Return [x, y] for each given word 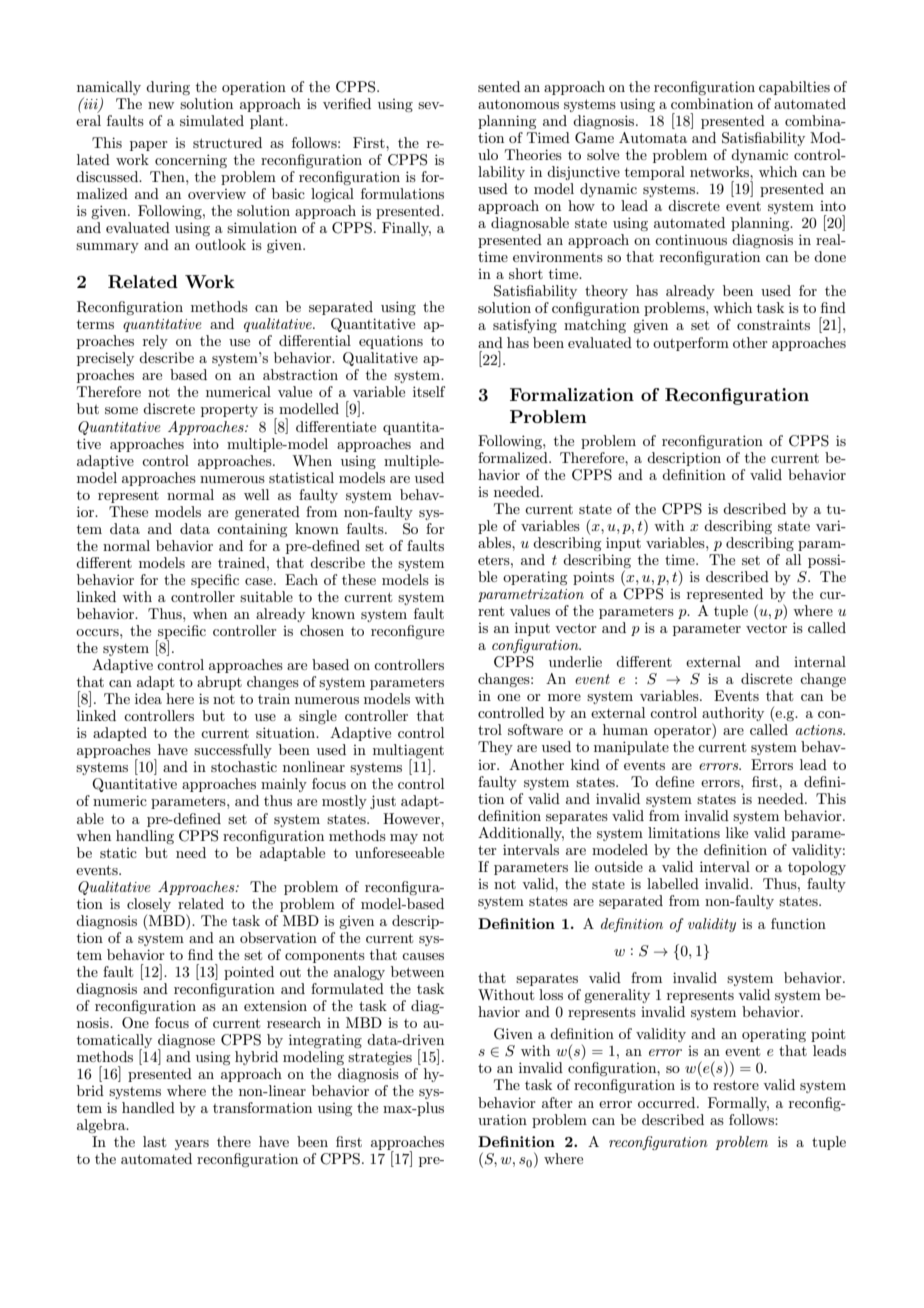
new [161, 105]
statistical [301, 477]
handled [148, 1107]
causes [423, 956]
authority [733, 715]
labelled [673, 883]
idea [148, 698]
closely [149, 905]
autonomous [518, 104]
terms [95, 324]
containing [252, 530]
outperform [691, 344]
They [495, 748]
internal [820, 661]
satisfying [525, 326]
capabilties [794, 88]
